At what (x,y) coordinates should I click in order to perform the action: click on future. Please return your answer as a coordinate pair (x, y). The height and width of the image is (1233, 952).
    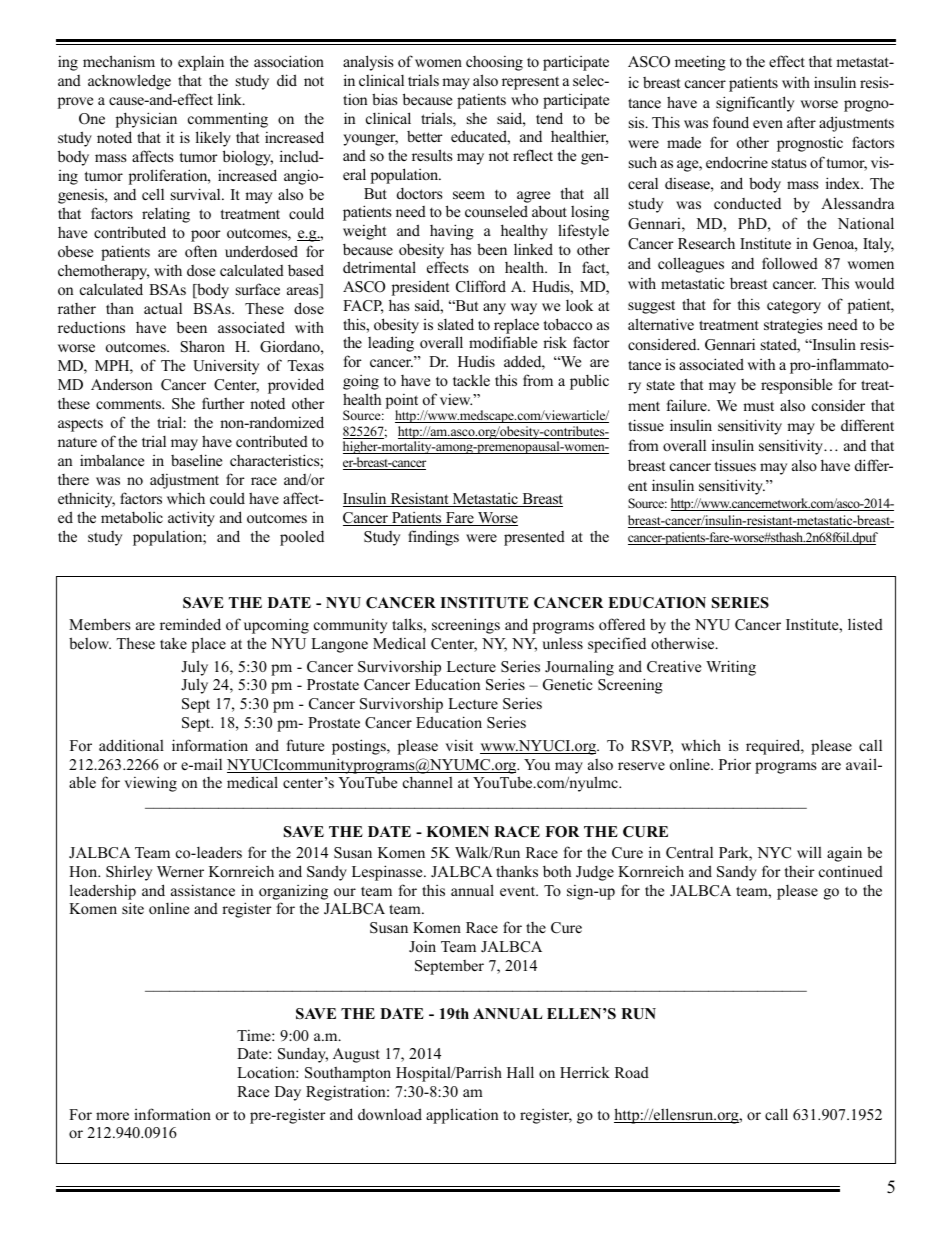
    Looking at the image, I should click on (305, 745).
